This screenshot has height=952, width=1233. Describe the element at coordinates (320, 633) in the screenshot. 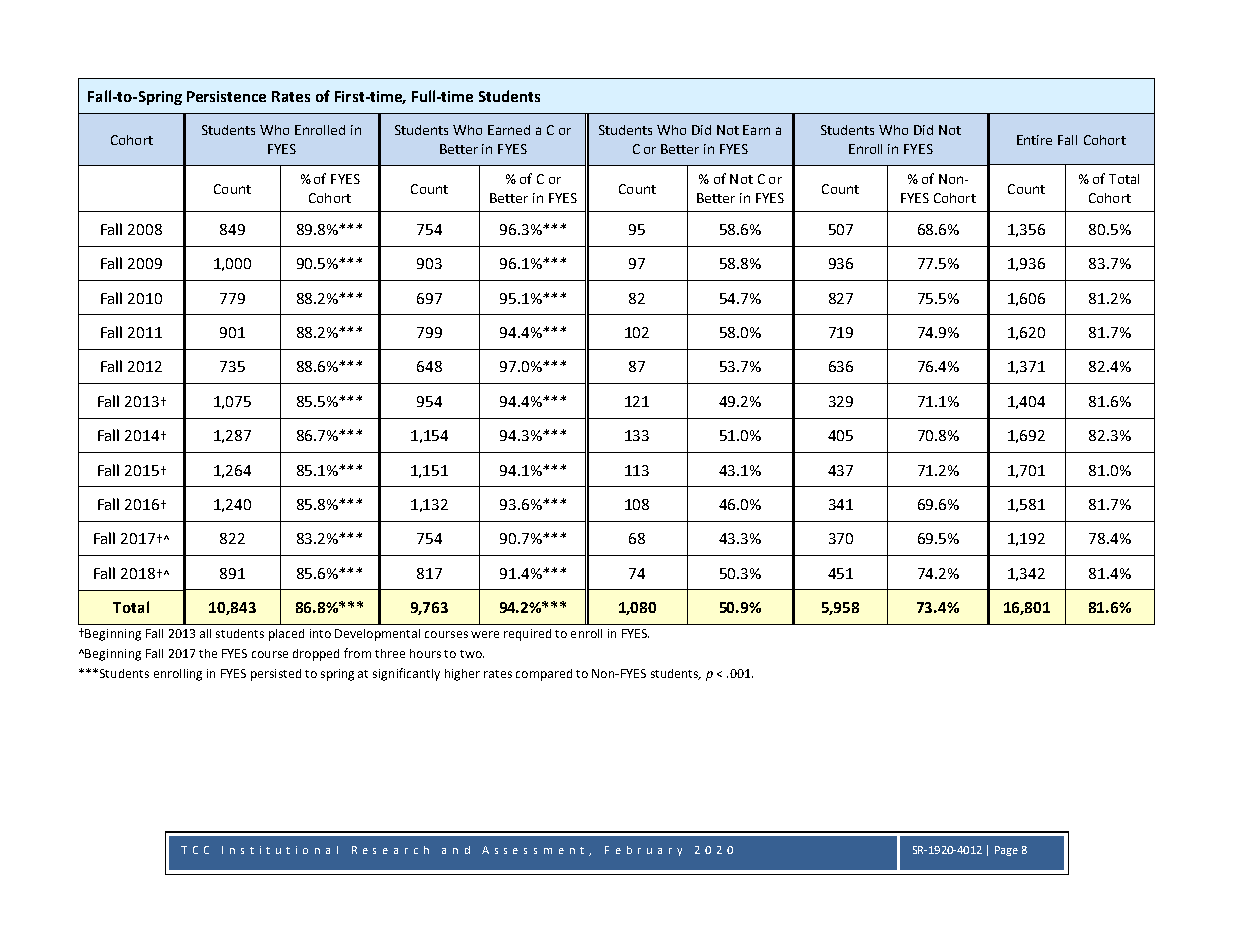

I see `into` at that location.
